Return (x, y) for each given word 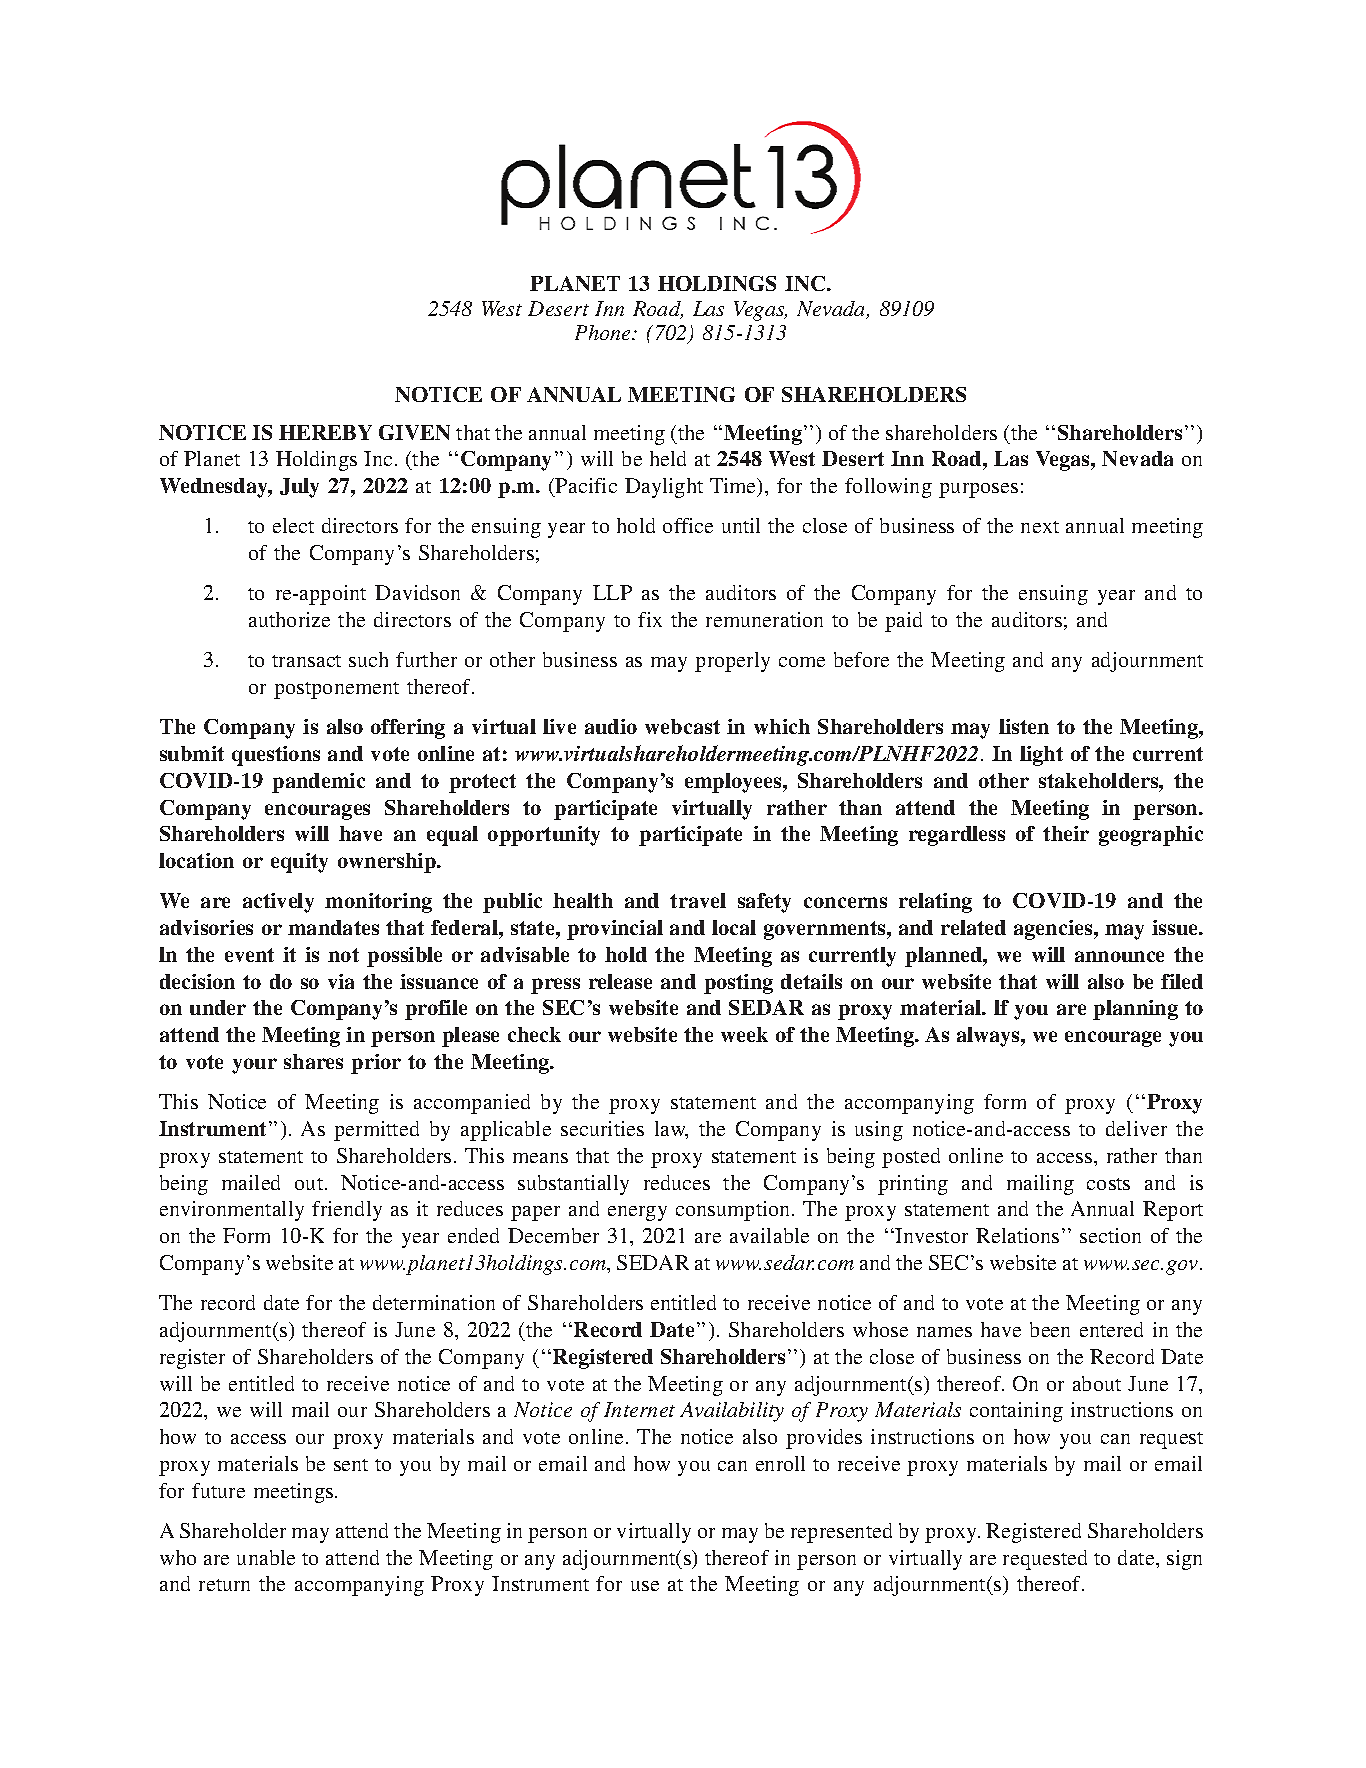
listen (1024, 726)
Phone (604, 332)
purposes (978, 490)
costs (1108, 1184)
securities (602, 1128)
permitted (376, 1131)
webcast (682, 726)
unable (266, 1557)
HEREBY (325, 432)
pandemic (318, 783)
